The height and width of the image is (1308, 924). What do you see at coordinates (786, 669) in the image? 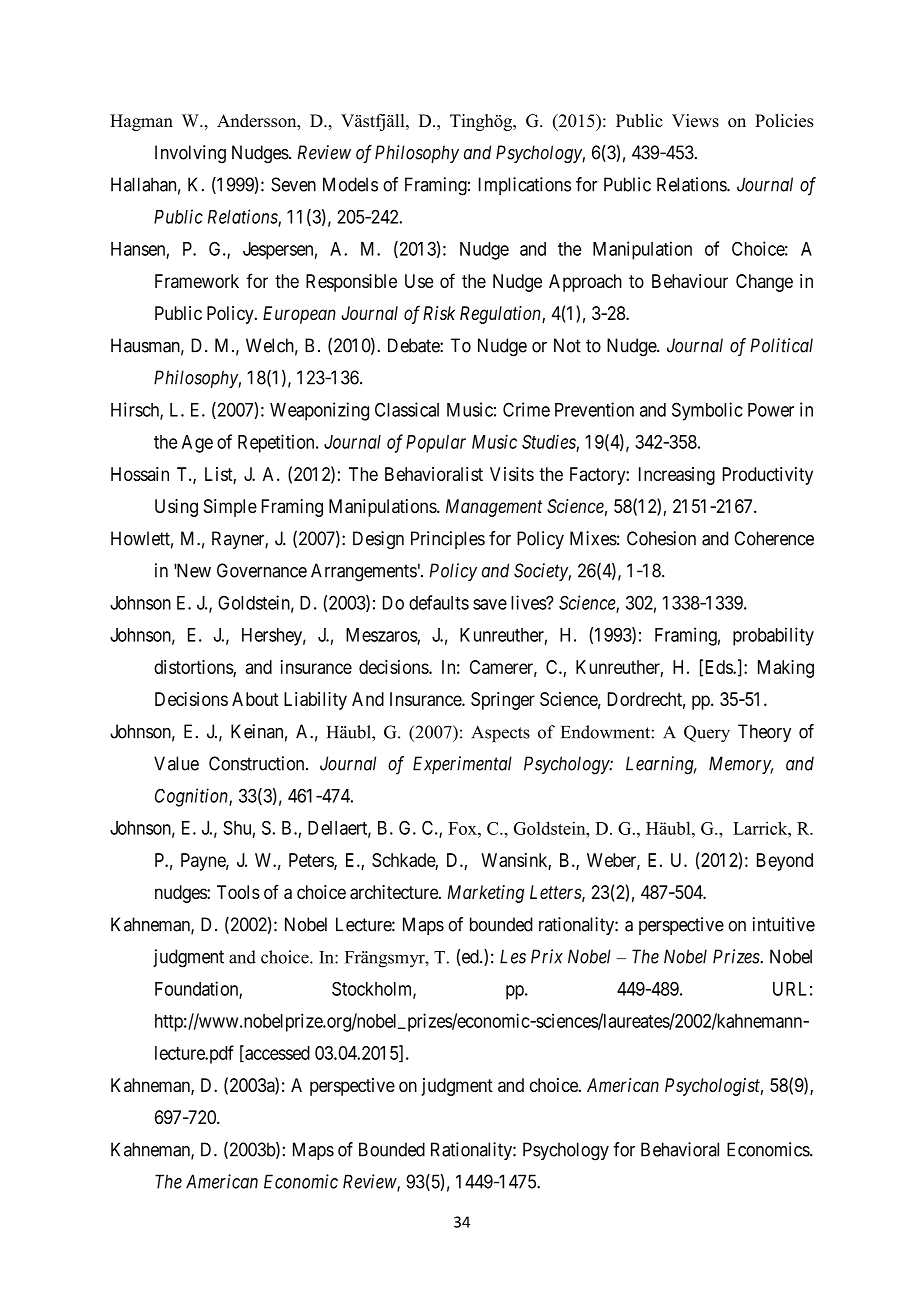
I see `Making` at bounding box center [786, 669].
